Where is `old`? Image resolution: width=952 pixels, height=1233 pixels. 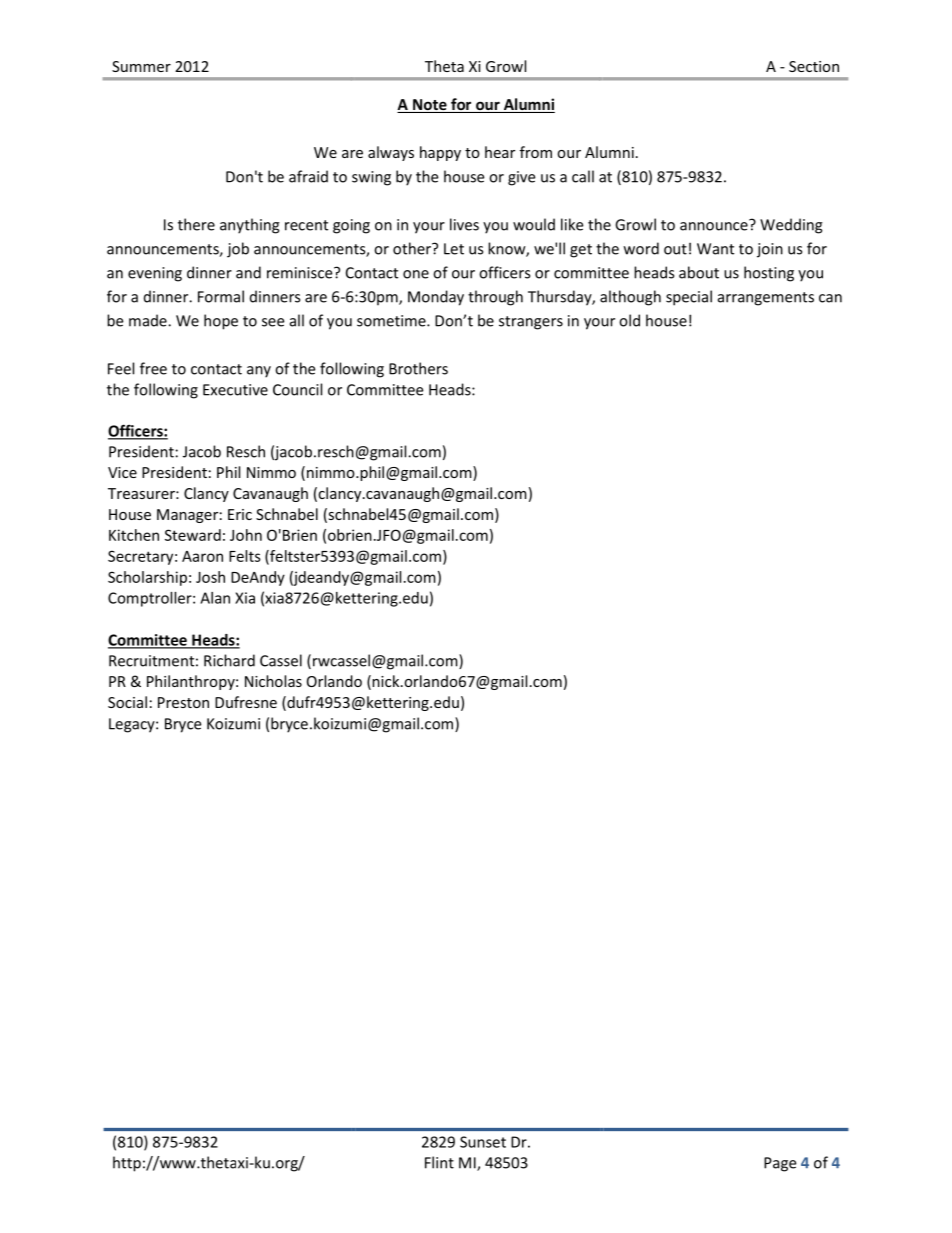 old is located at coordinates (629, 320).
